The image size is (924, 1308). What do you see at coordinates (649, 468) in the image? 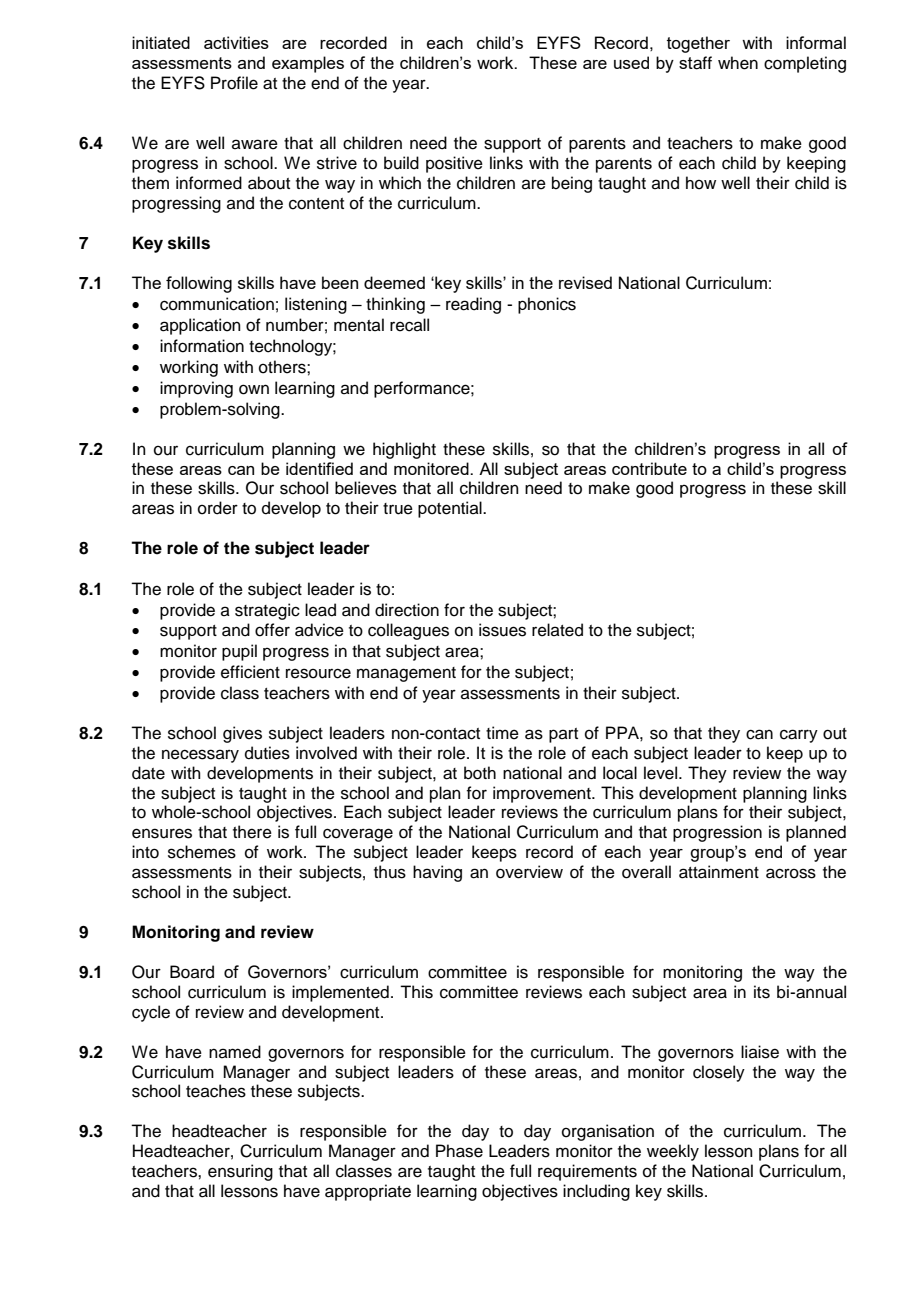
I see `contribute` at bounding box center [649, 468].
